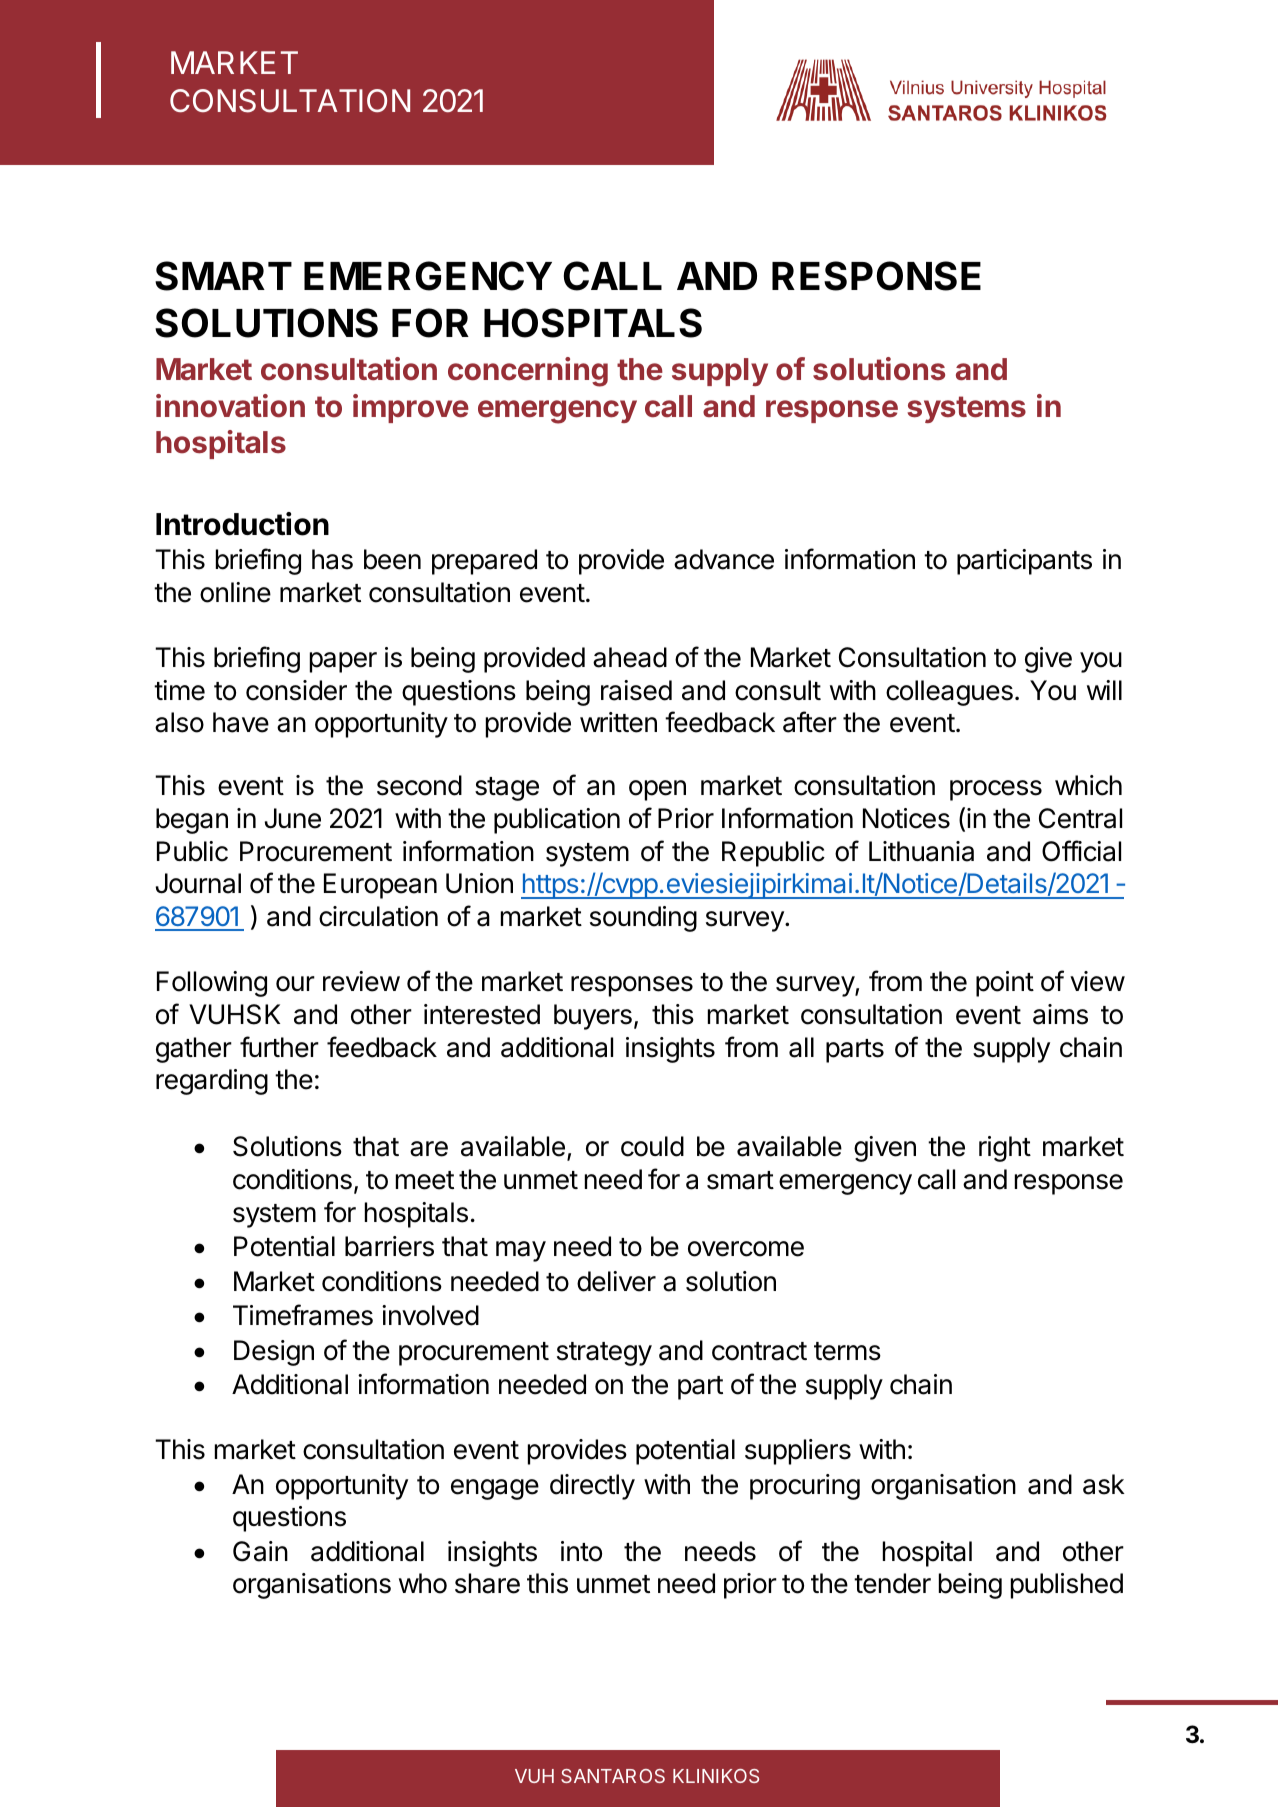 The width and height of the screenshot is (1278, 1807). I want to click on concerning, so click(528, 372).
